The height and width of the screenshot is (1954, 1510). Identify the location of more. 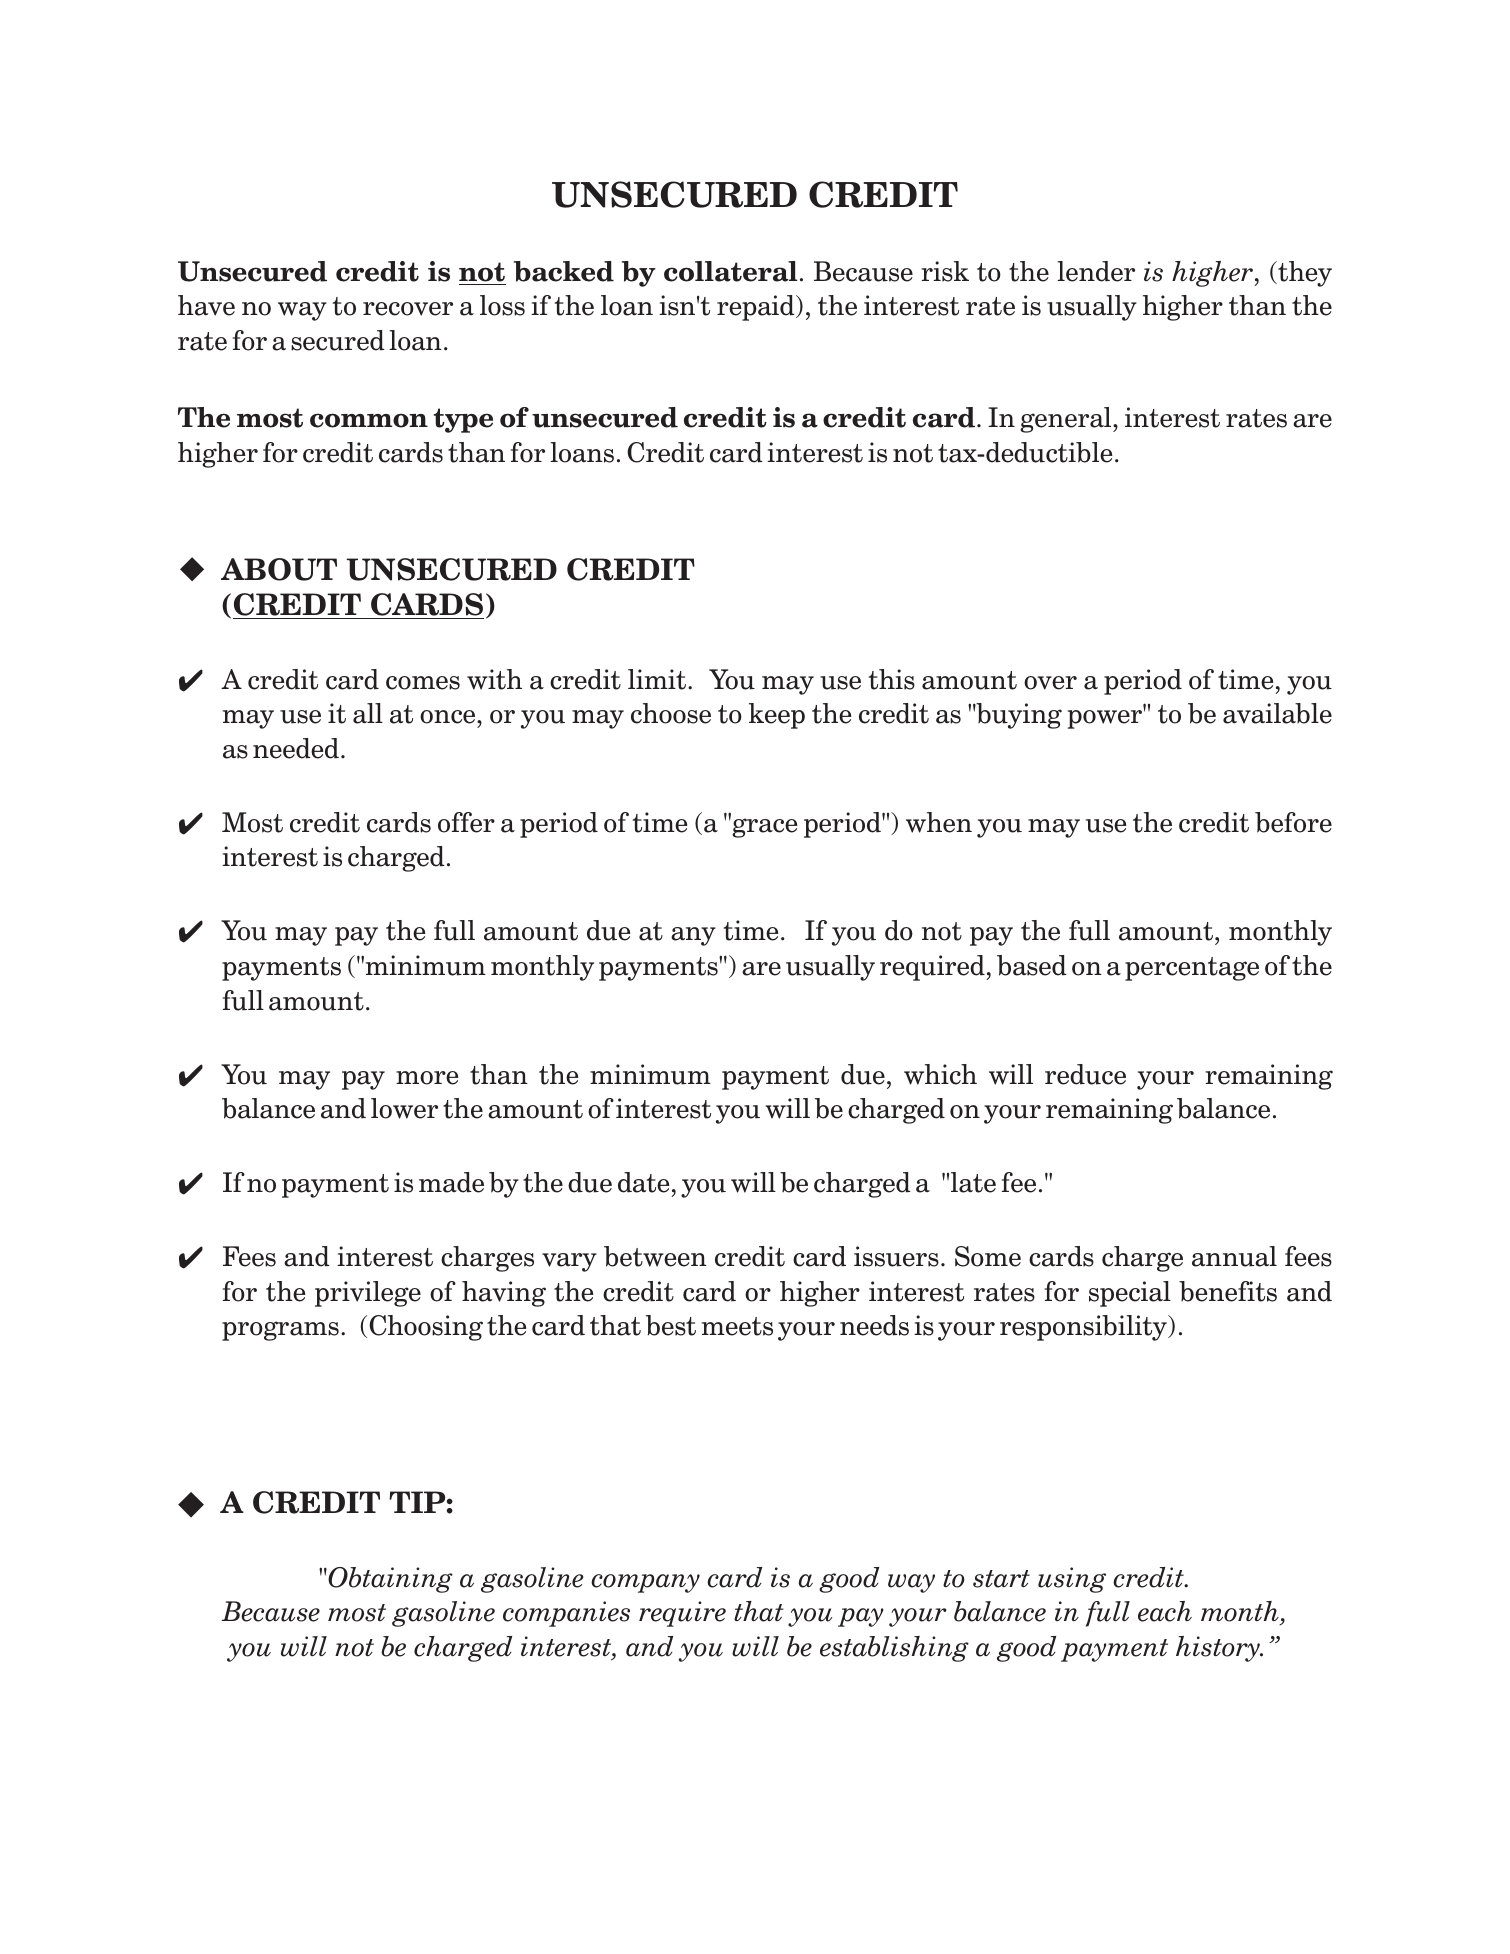
(427, 1078).
